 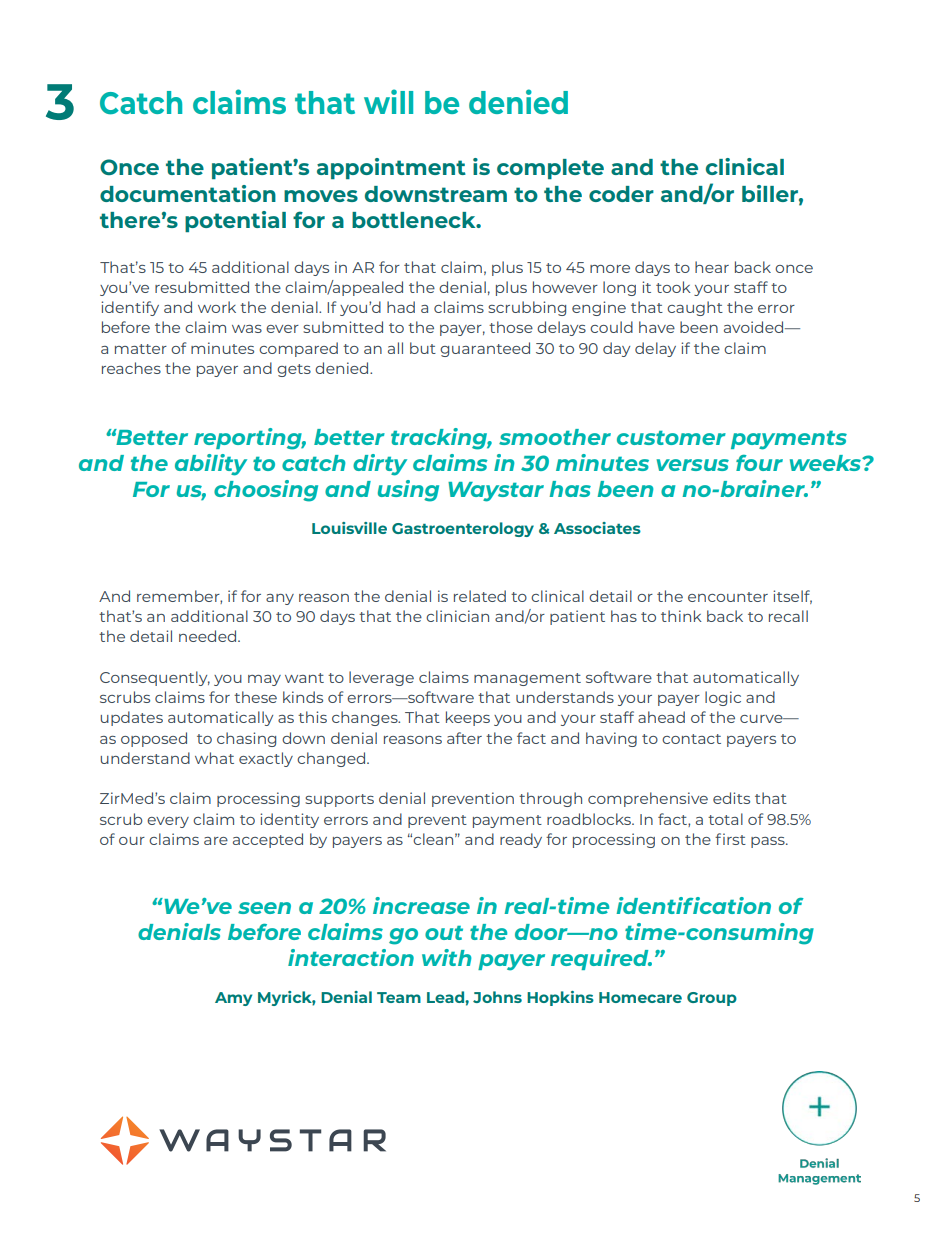 What do you see at coordinates (712, 999) in the document?
I see `Group` at bounding box center [712, 999].
